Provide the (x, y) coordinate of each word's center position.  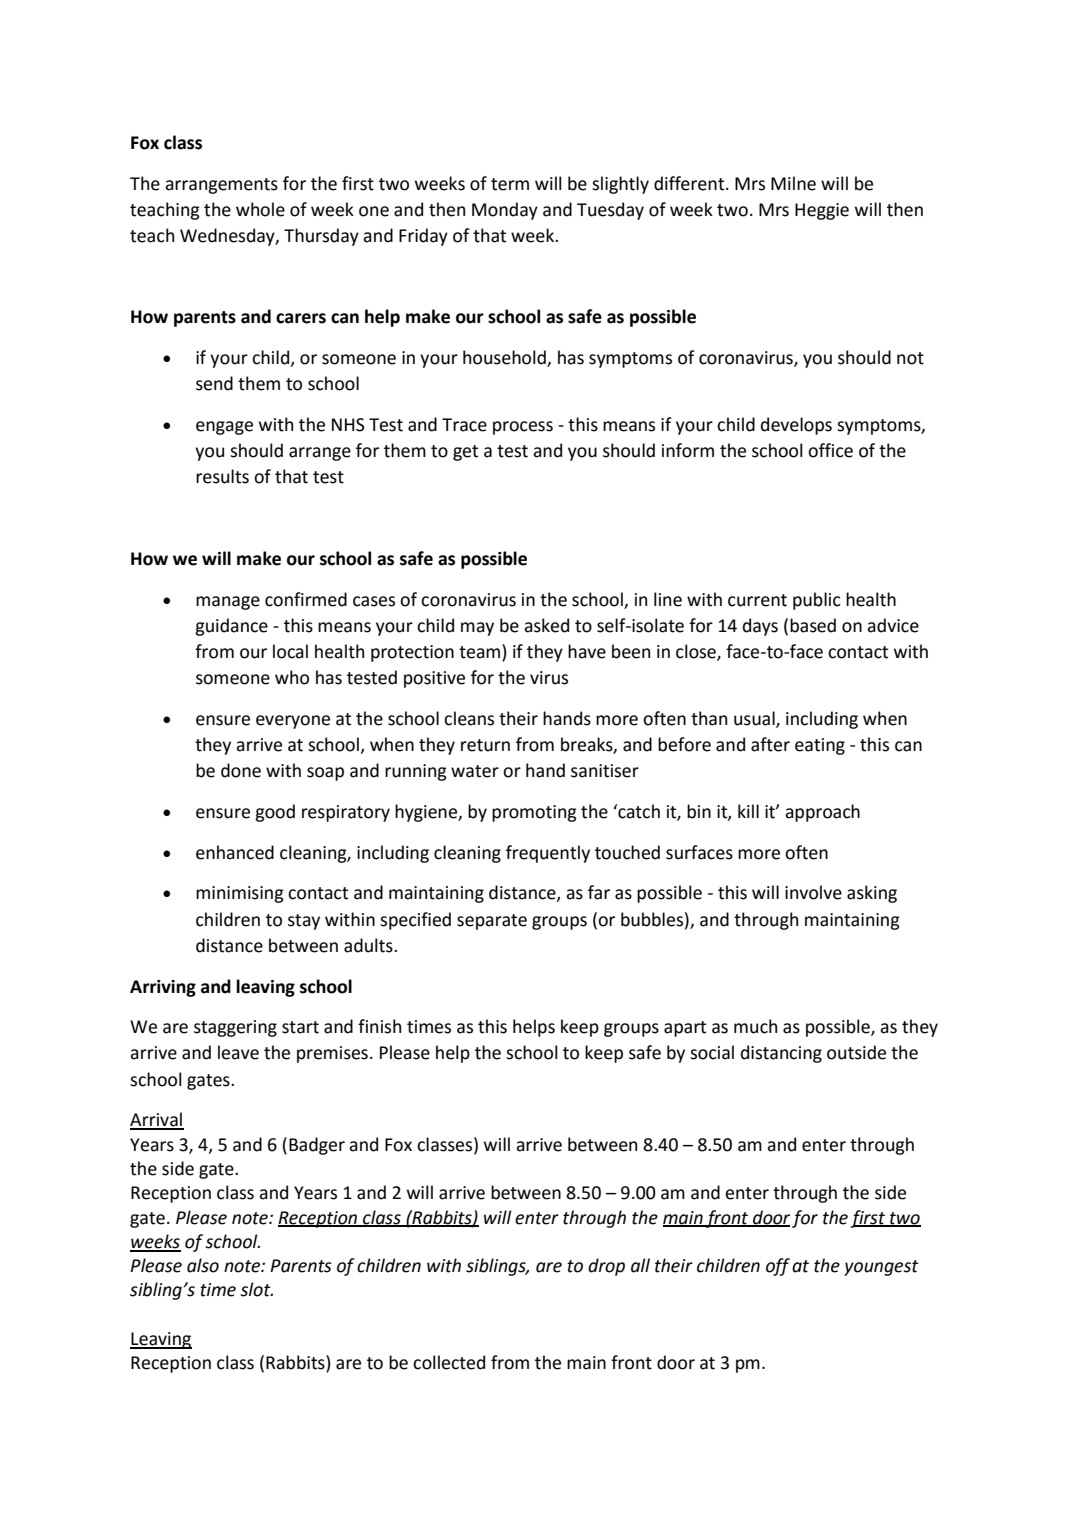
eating (820, 746)
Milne (793, 183)
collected (449, 1362)
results (222, 476)
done (241, 770)
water (475, 771)
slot (256, 1289)
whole (260, 209)
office (830, 450)
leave (238, 1052)
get (465, 453)
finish (379, 1026)
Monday (505, 211)
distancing (781, 1054)
